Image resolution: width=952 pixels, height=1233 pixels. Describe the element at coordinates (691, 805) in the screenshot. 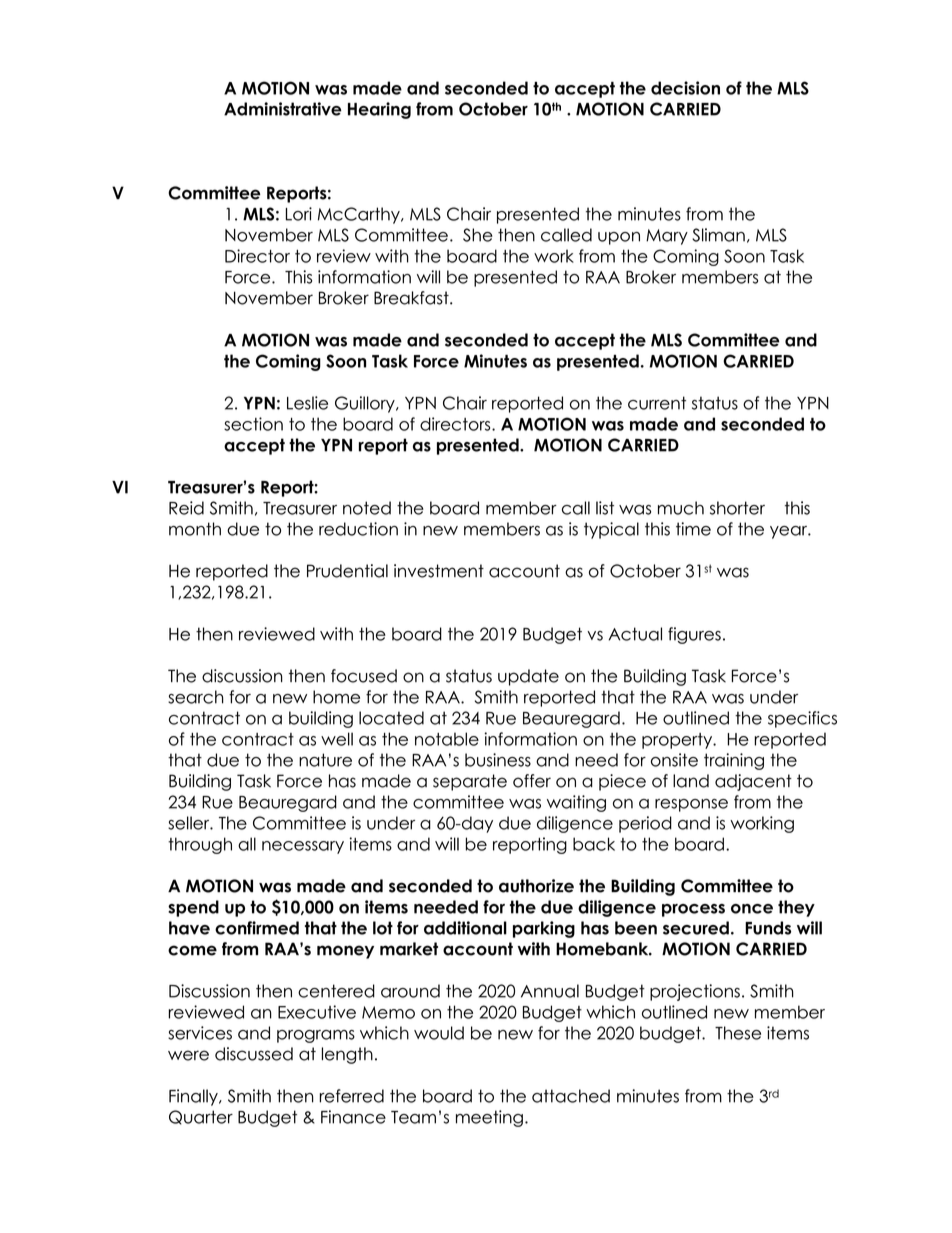

I see `response` at that location.
